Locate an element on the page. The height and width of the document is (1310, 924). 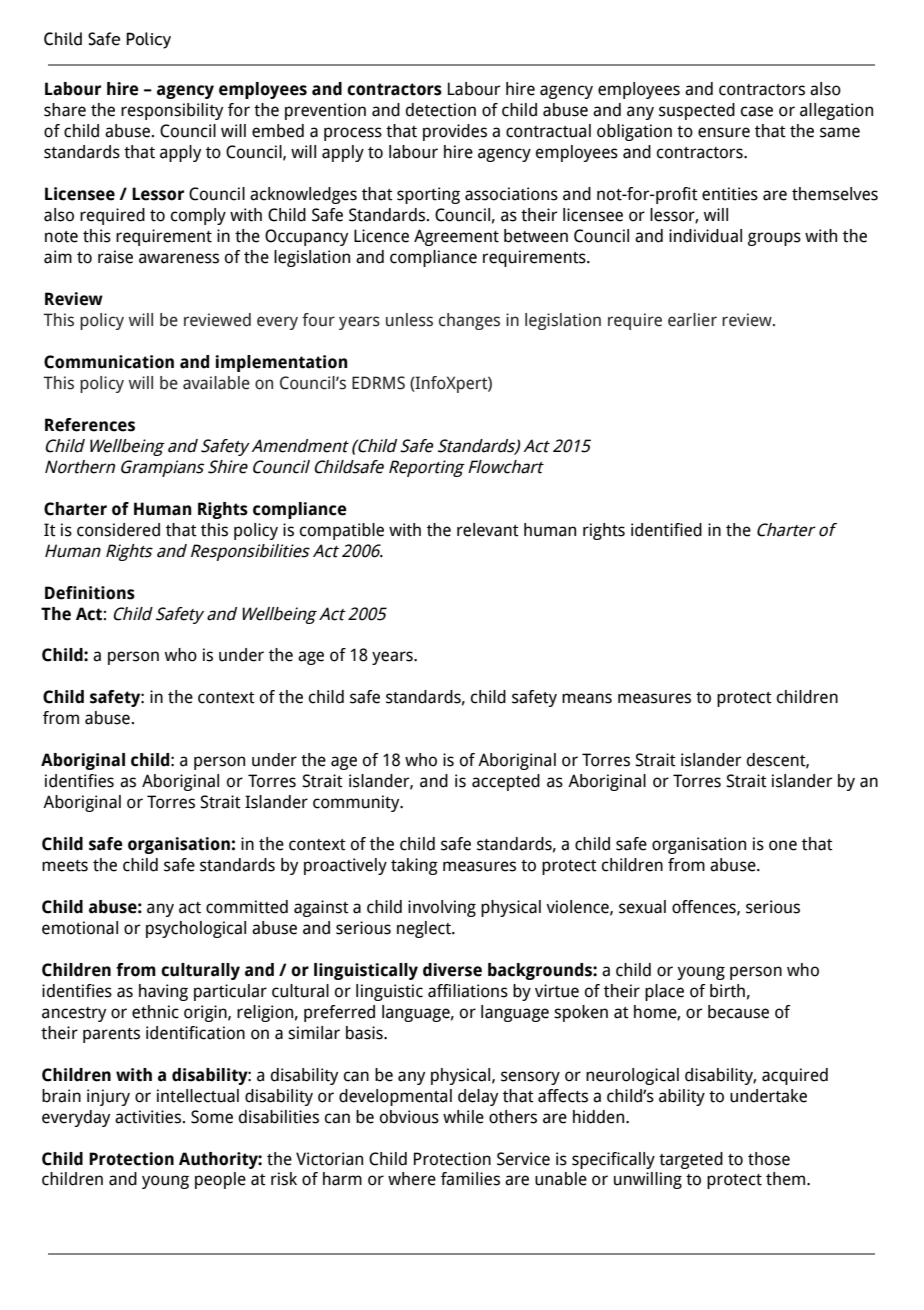
provides is located at coordinates (455, 132).
